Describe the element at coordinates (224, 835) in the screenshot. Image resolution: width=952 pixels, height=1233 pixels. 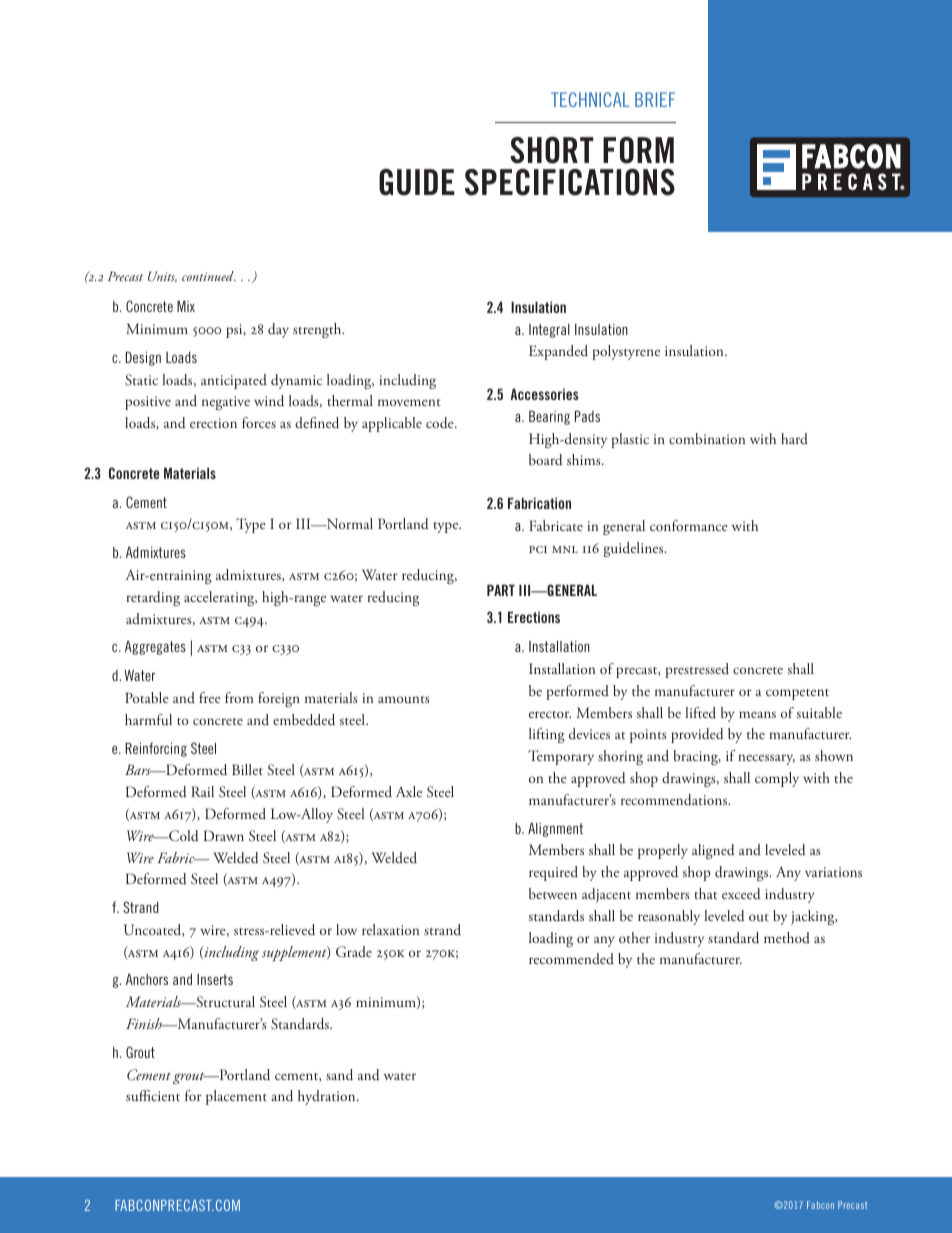
I see `Drawn` at that location.
